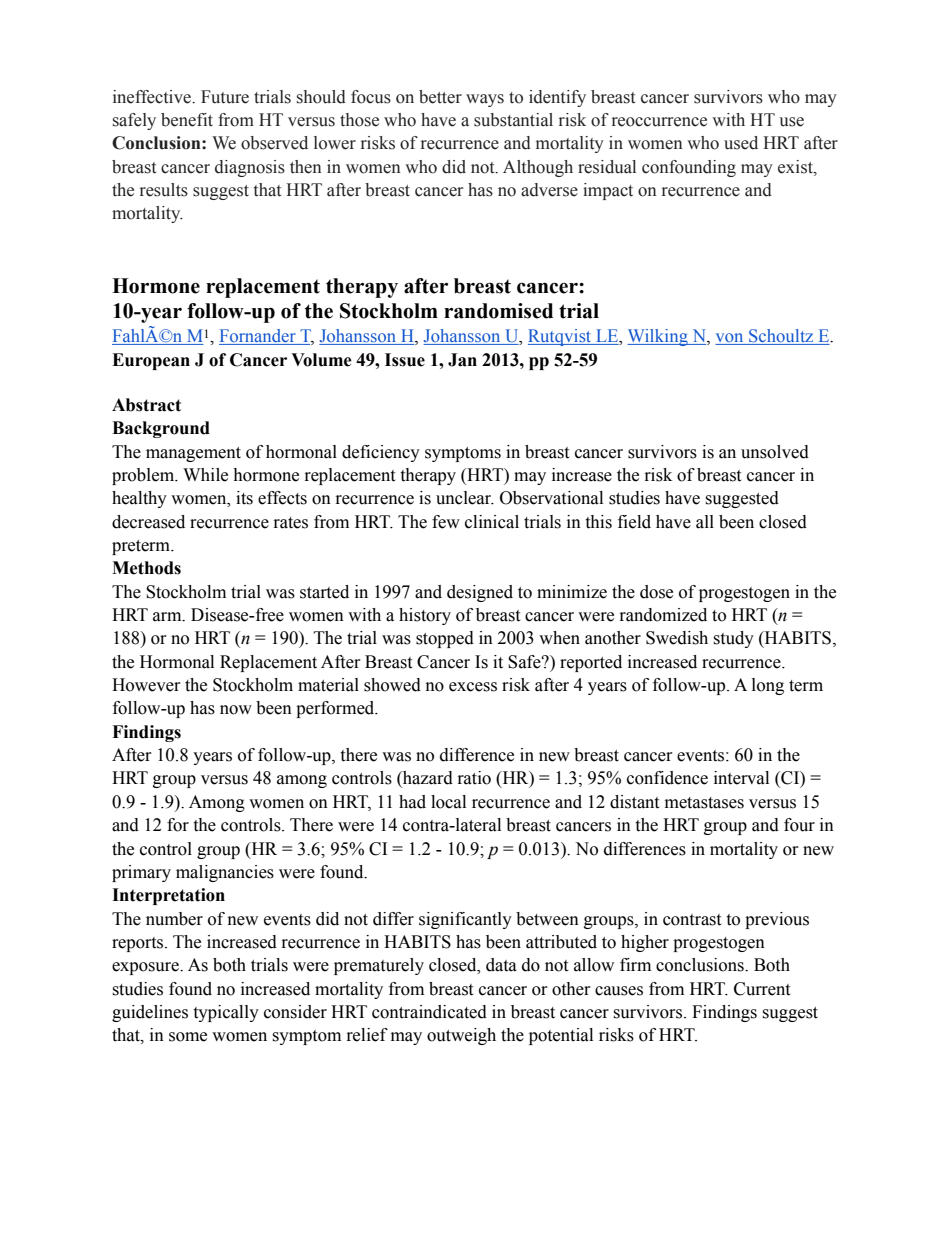  I want to click on interval, so click(741, 778).
